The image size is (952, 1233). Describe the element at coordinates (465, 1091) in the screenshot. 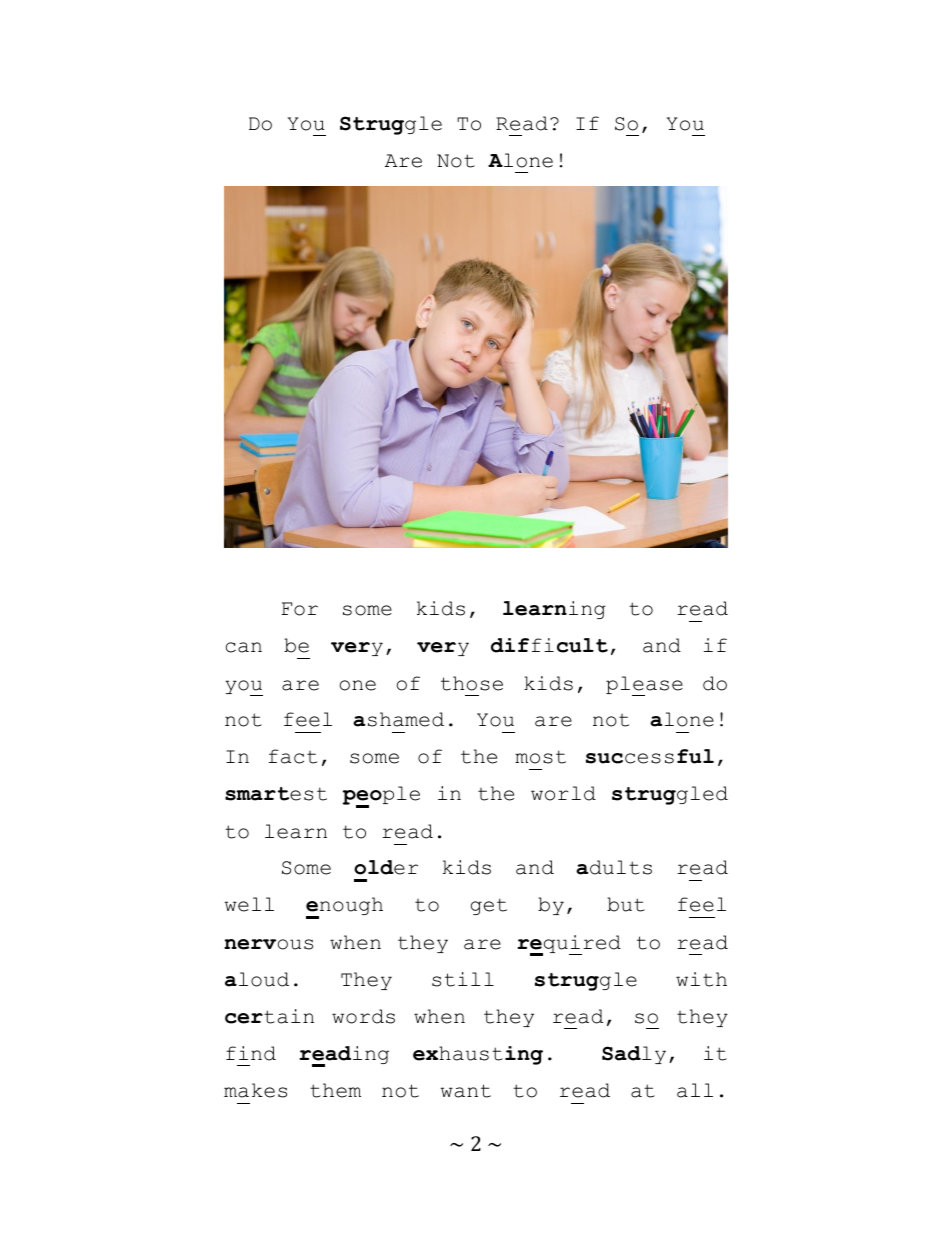

I see `want` at that location.
